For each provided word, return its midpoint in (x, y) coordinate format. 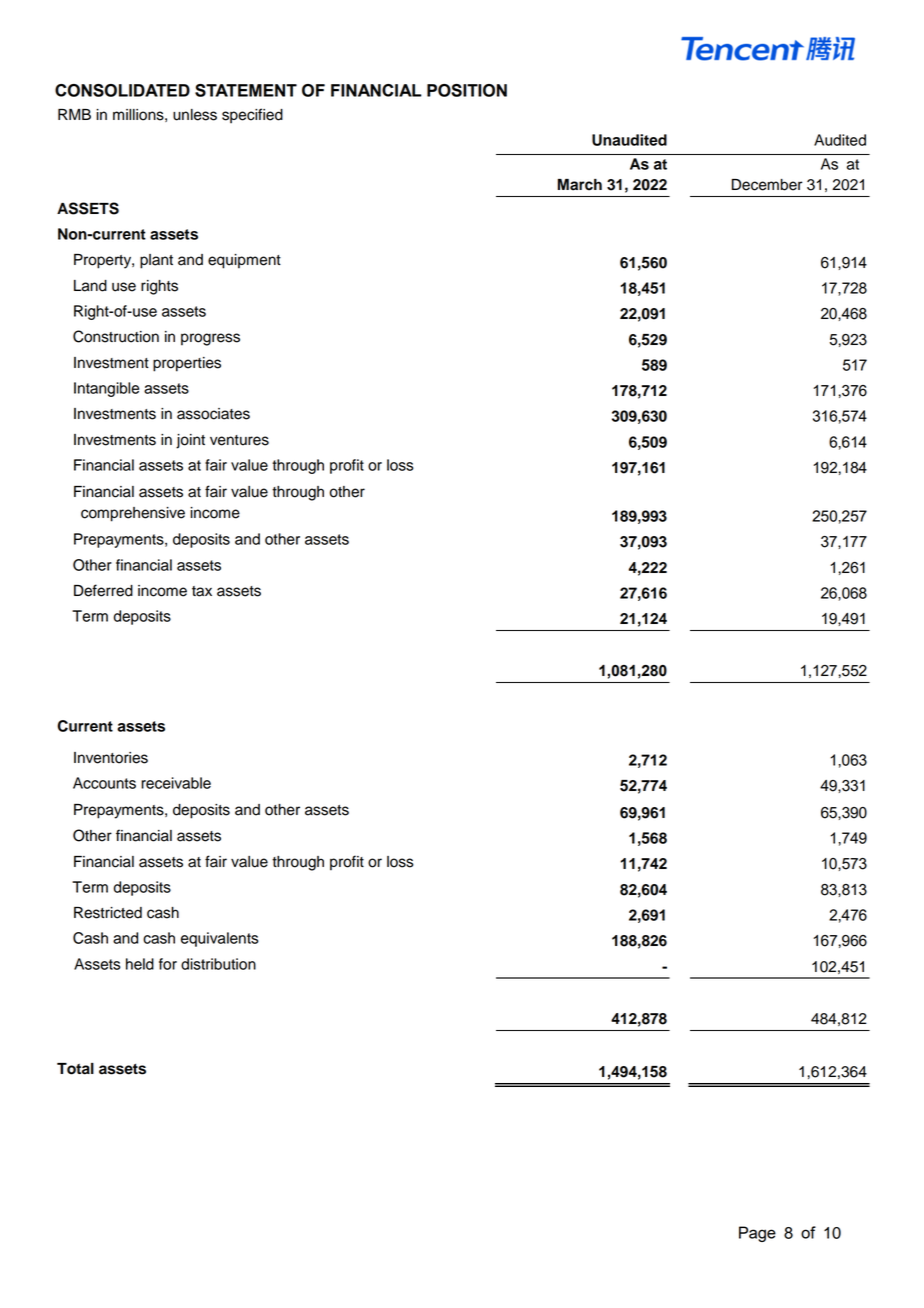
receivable (176, 783)
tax (202, 591)
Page (757, 1234)
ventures (239, 440)
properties (187, 364)
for (168, 964)
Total (75, 1069)
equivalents (220, 939)
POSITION (467, 90)
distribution (218, 964)
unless (195, 115)
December (767, 185)
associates (213, 414)
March (580, 185)
